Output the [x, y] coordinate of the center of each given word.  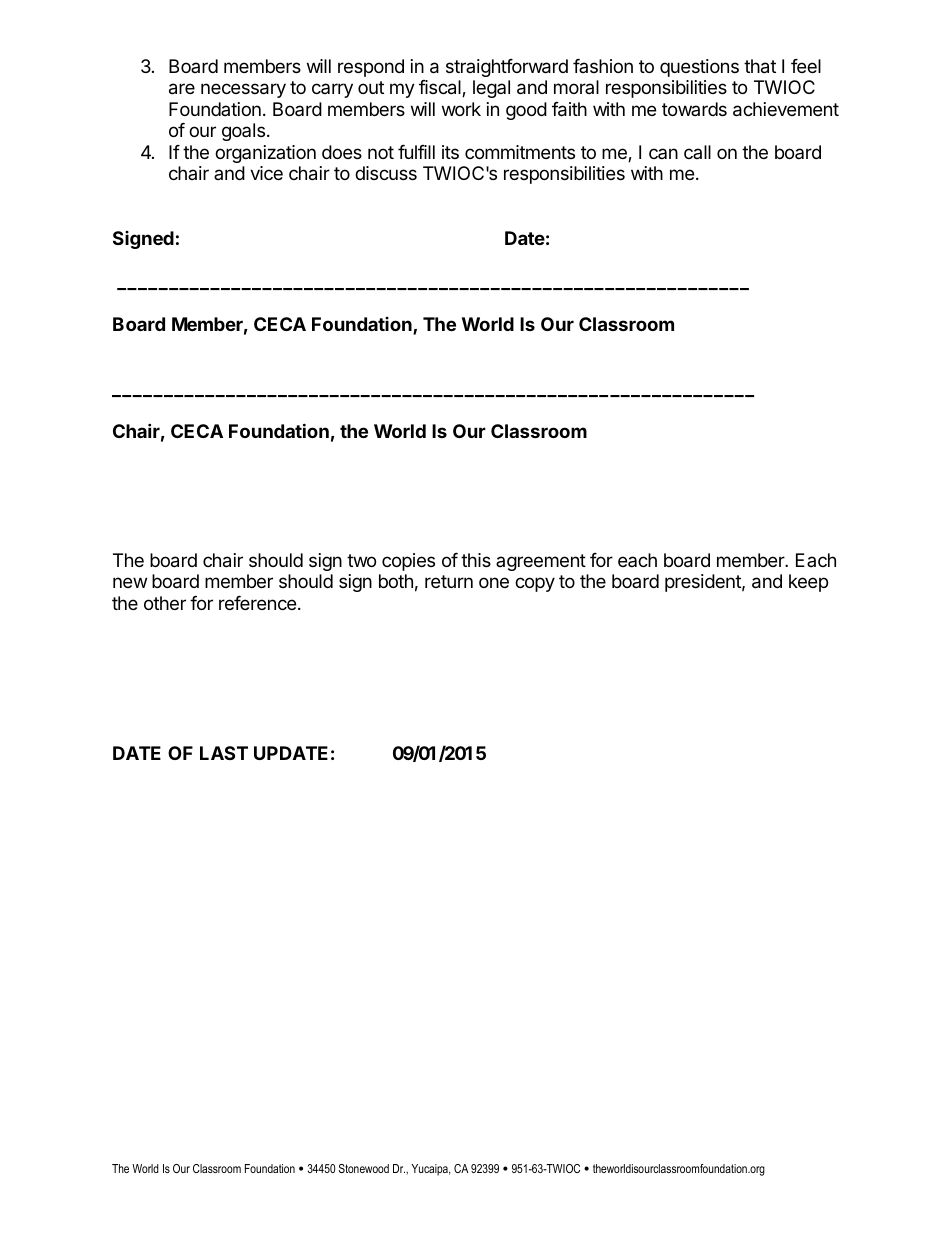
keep [808, 583]
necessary [243, 90]
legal [491, 89]
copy [535, 584]
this [476, 560]
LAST [224, 753]
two [361, 560]
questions [699, 68]
